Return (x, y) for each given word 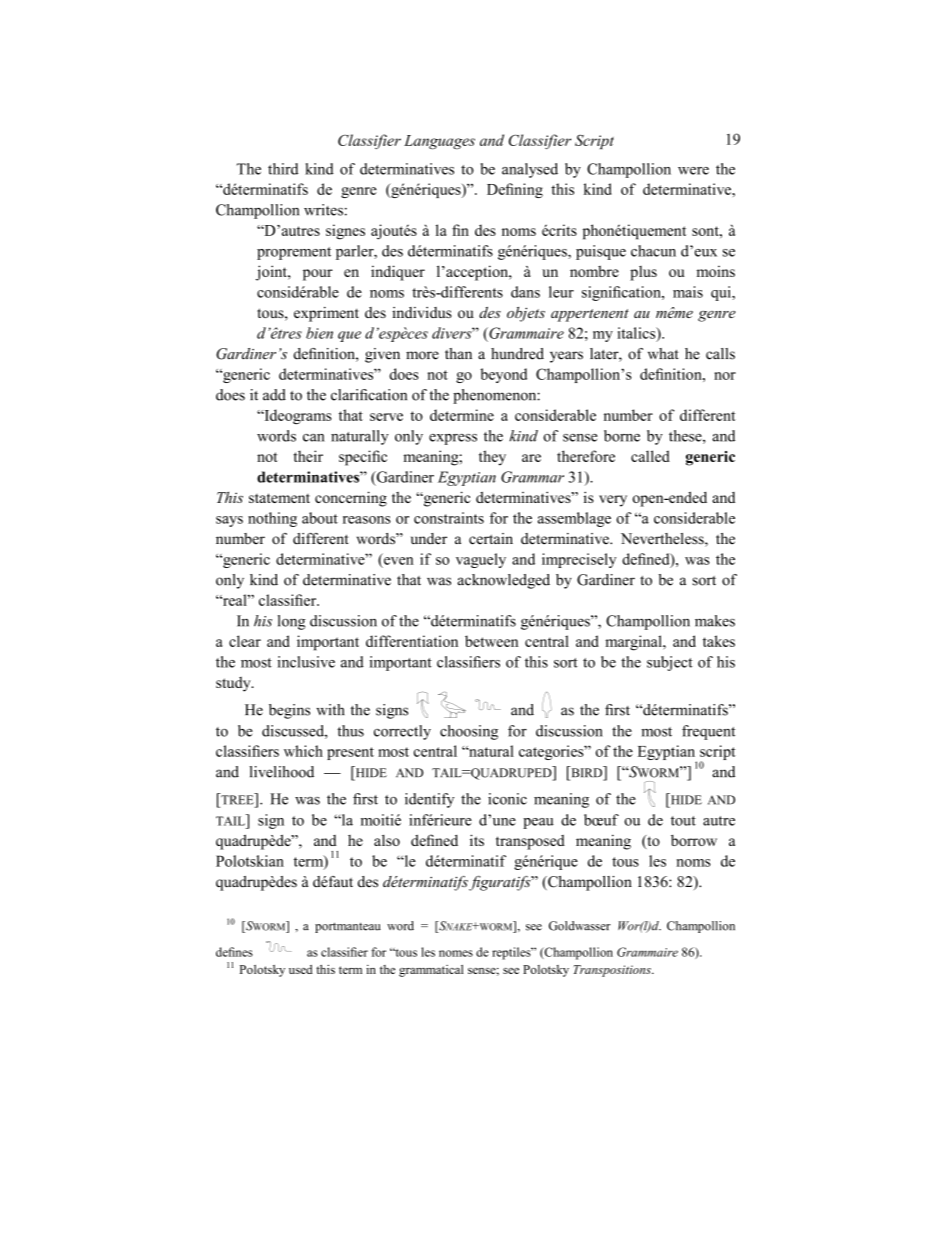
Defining (515, 190)
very (613, 501)
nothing (272, 519)
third (283, 169)
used (301, 969)
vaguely (481, 560)
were (693, 171)
